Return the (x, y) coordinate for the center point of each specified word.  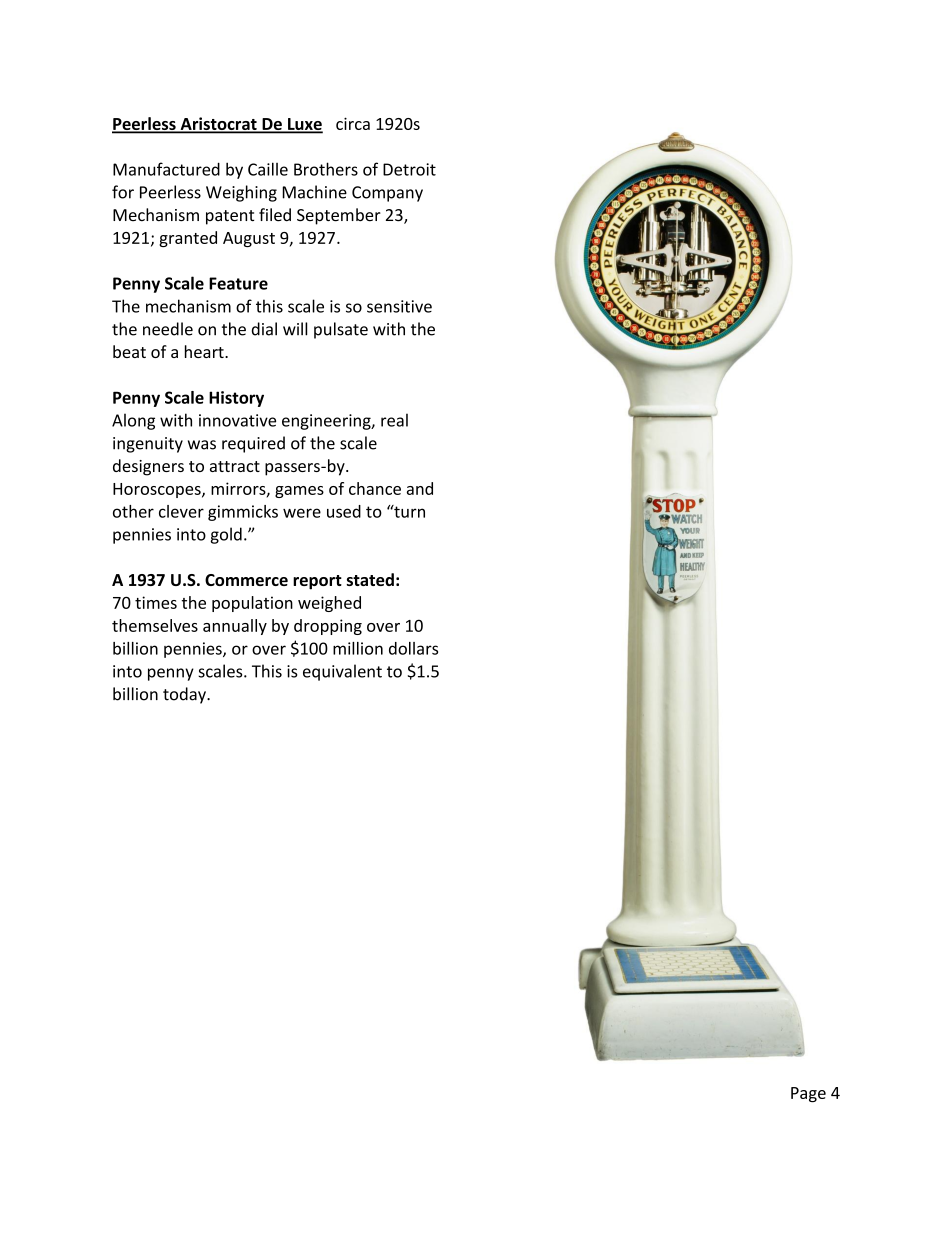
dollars (413, 648)
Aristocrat (218, 125)
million (358, 648)
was (202, 445)
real (394, 420)
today (185, 695)
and (420, 488)
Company (387, 194)
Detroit (409, 169)
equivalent (342, 672)
